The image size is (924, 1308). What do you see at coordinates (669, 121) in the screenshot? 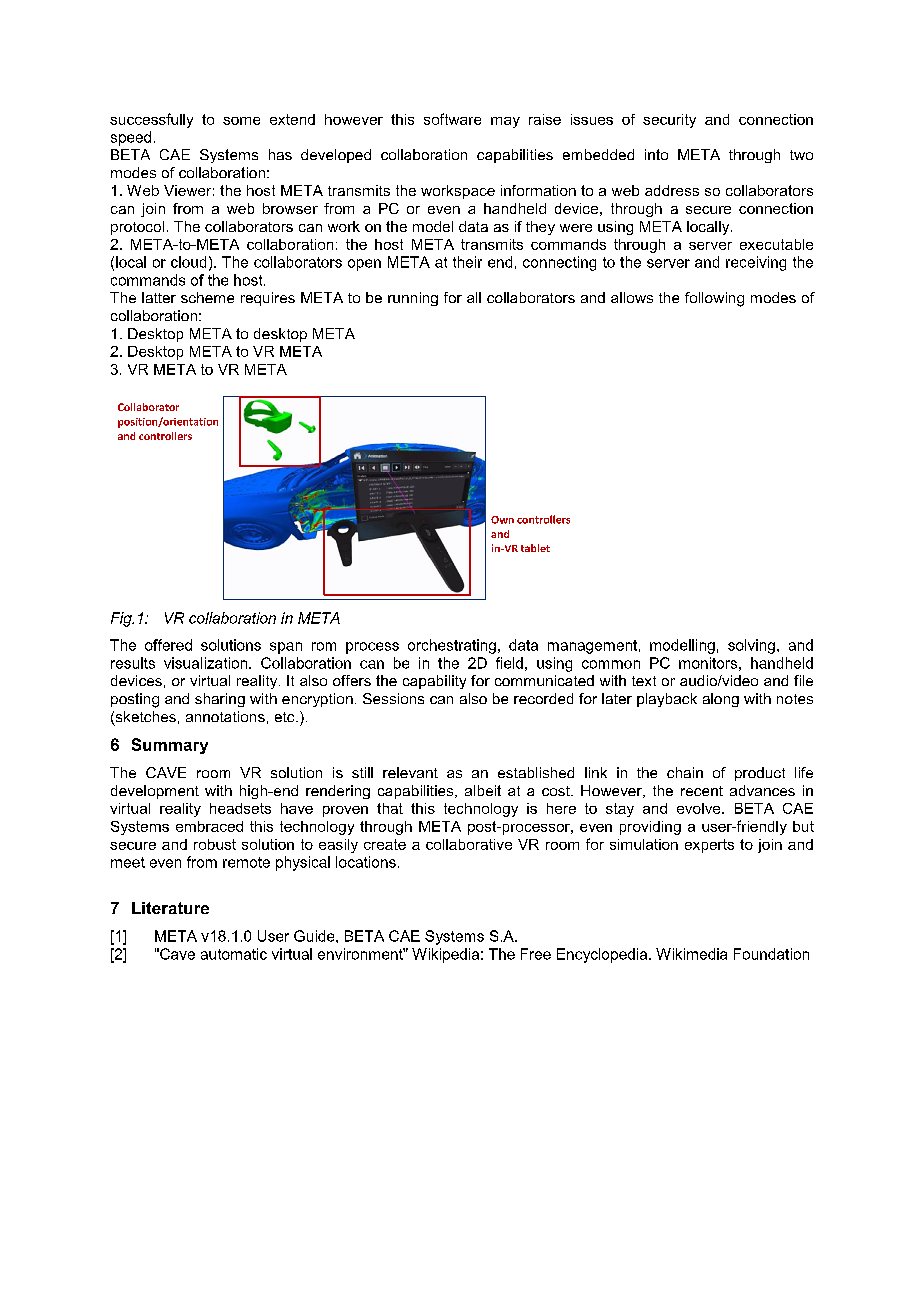
I see `security` at bounding box center [669, 121].
